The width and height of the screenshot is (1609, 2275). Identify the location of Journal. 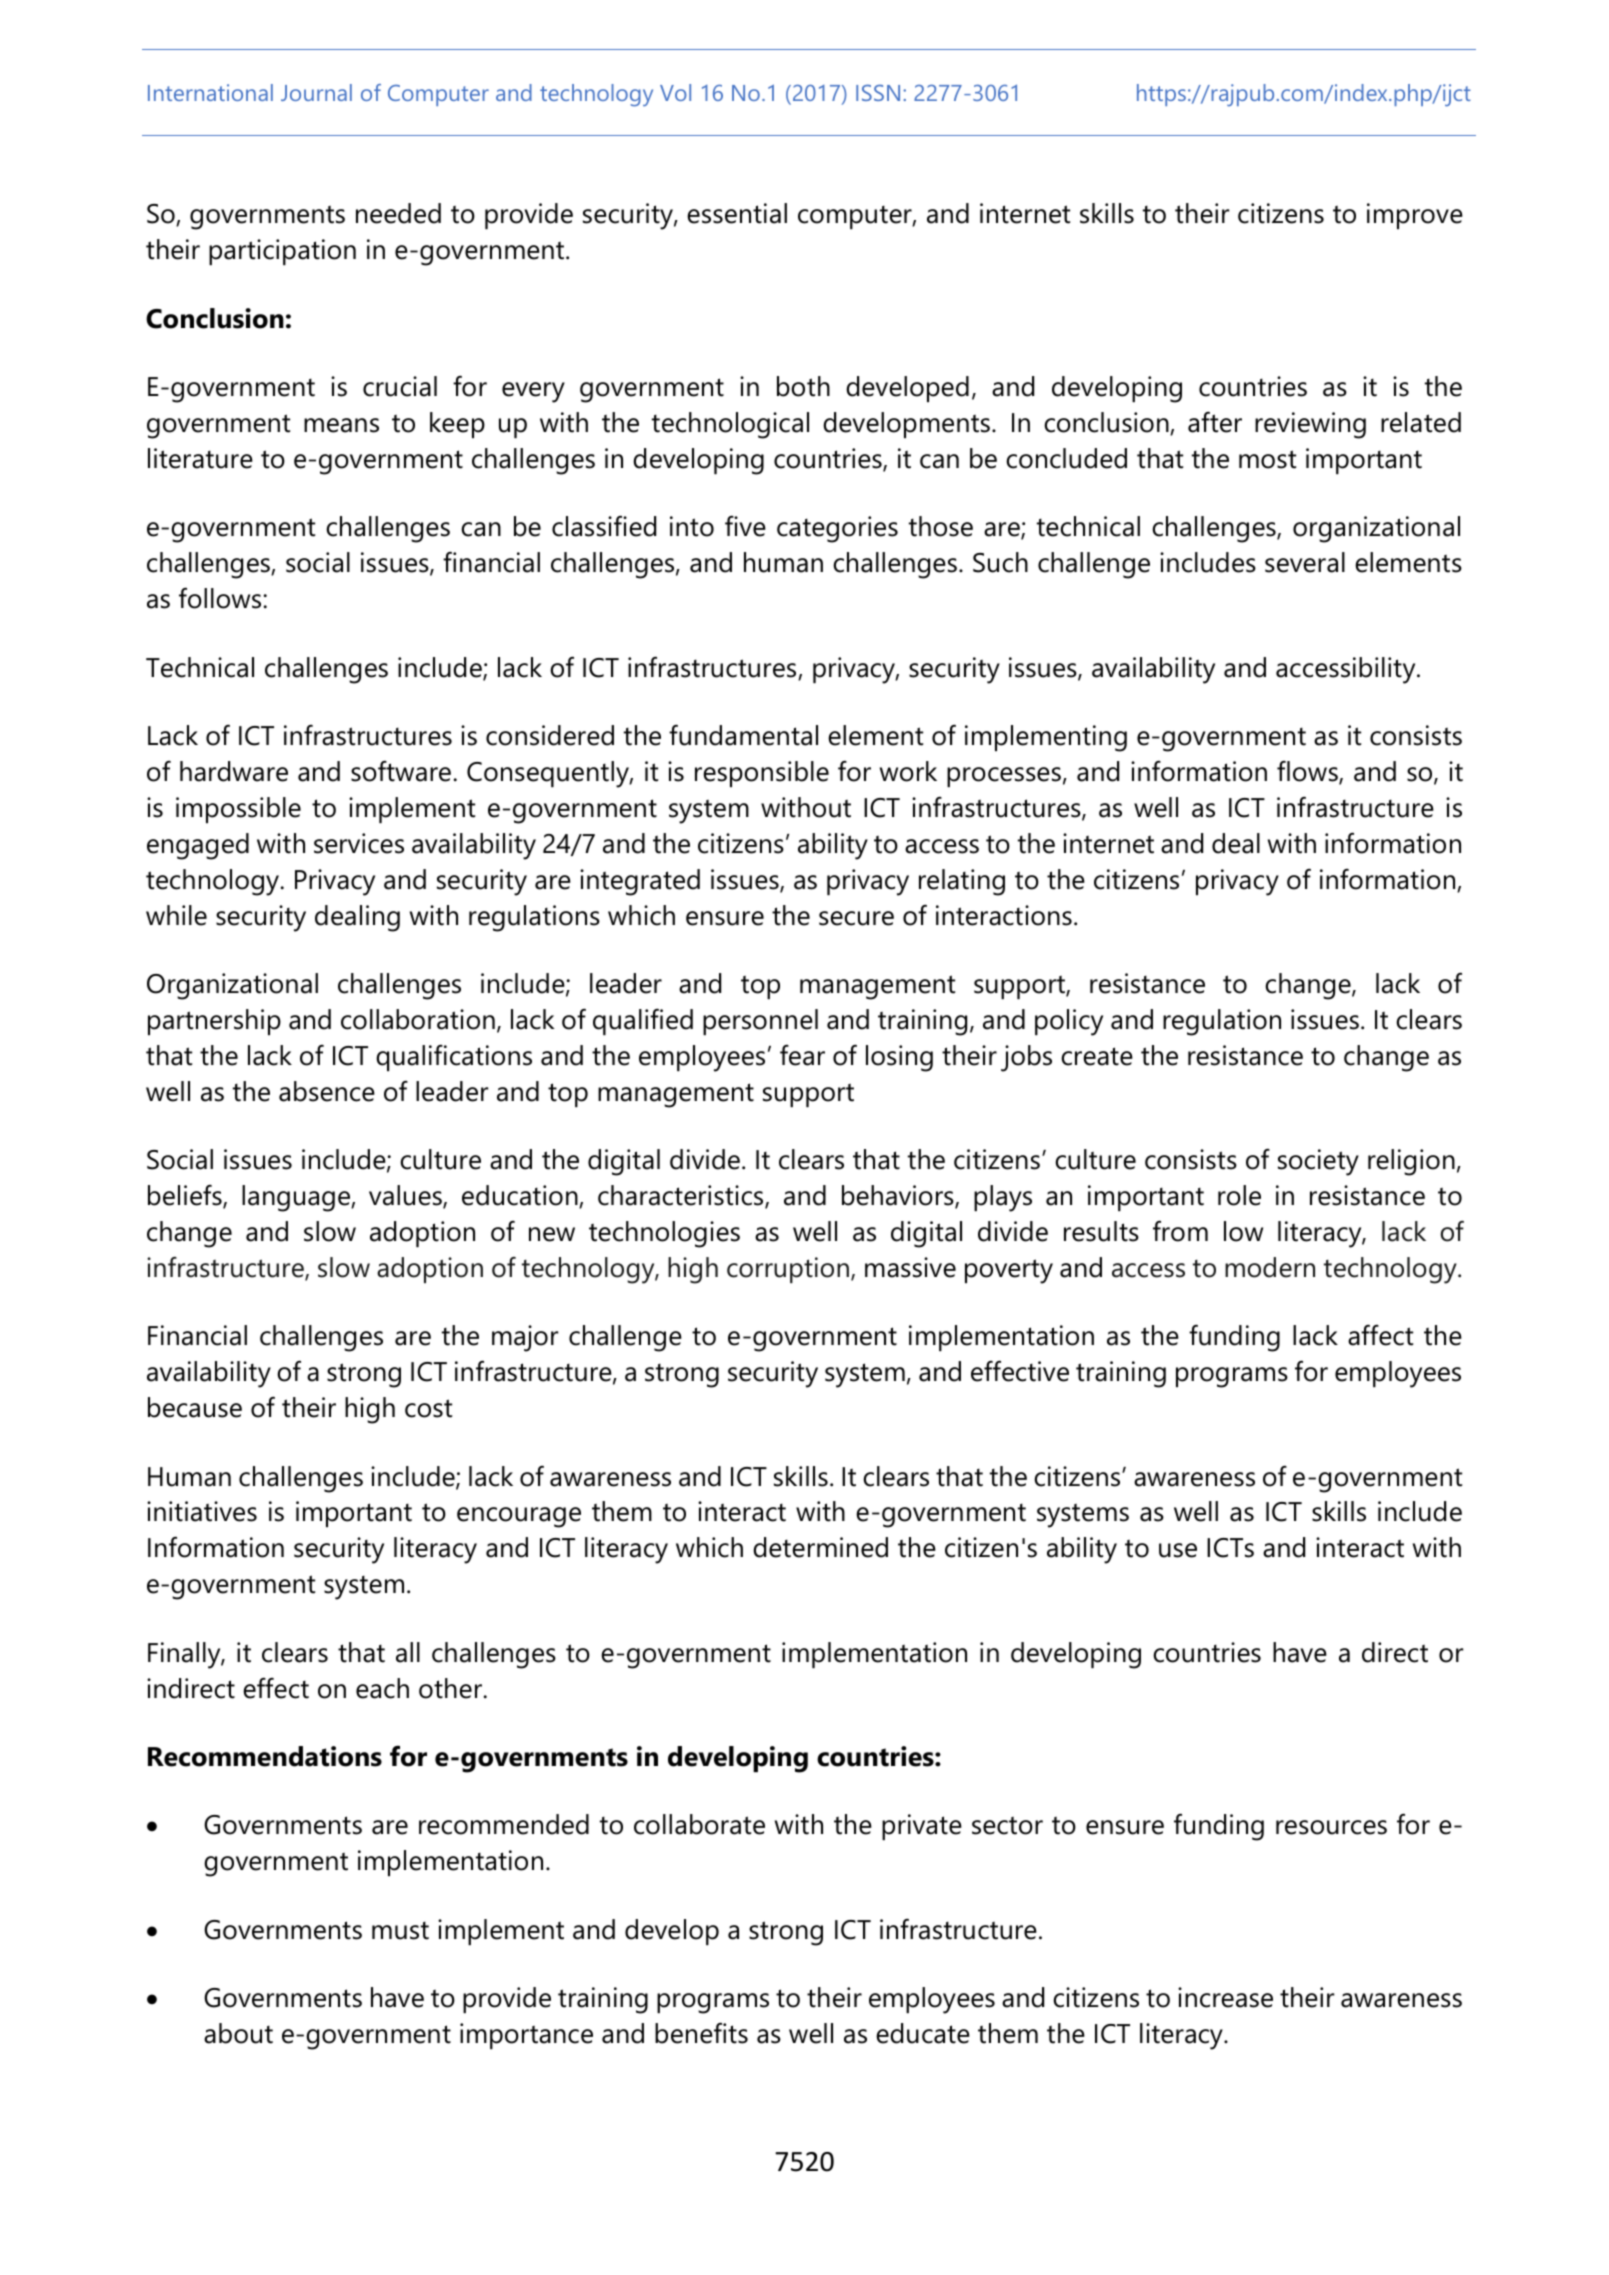
(316, 92).
